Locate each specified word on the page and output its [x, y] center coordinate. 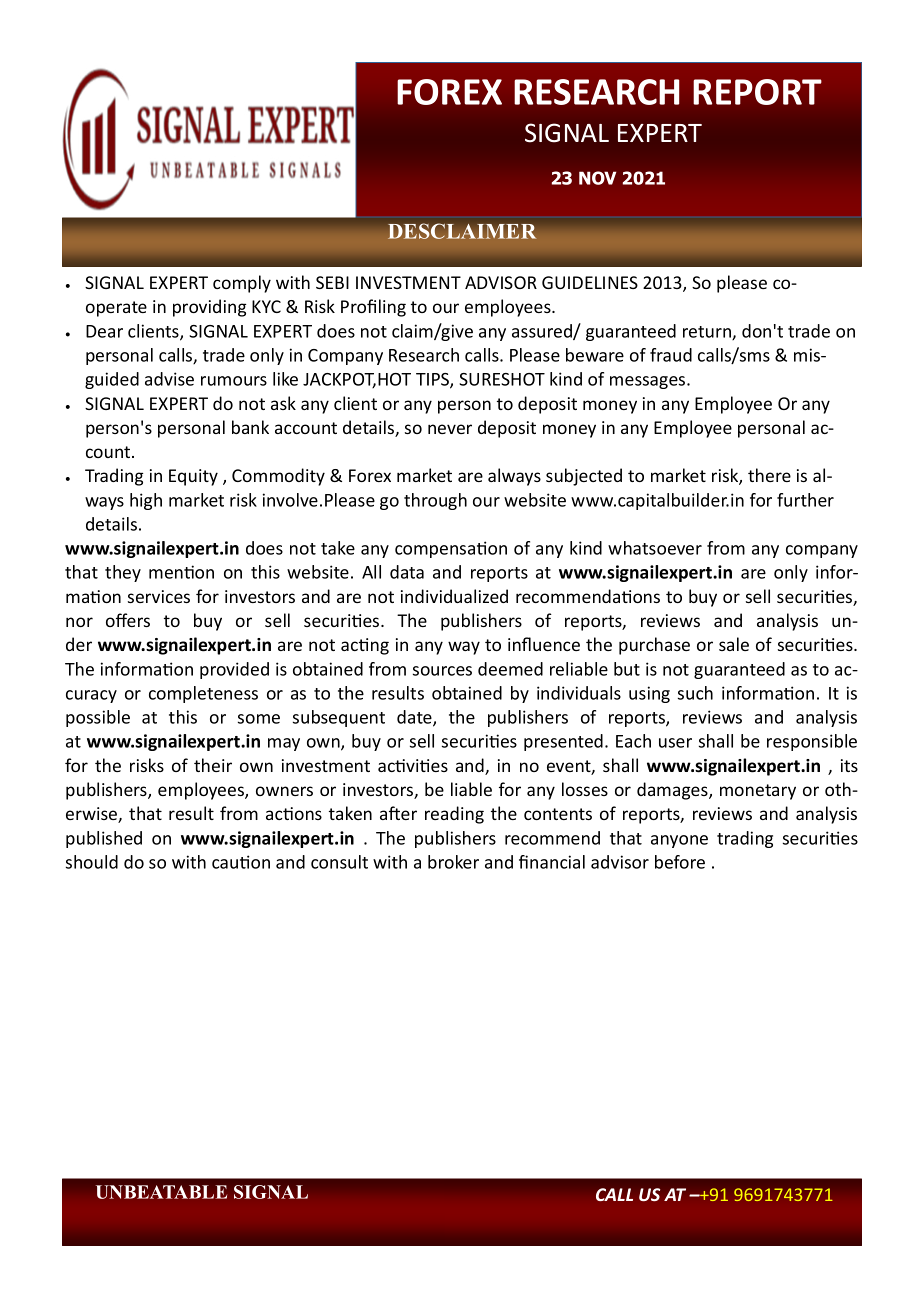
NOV [597, 178]
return [708, 333]
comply [242, 284]
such [695, 693]
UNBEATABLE [161, 1192]
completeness [203, 694]
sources [442, 671]
